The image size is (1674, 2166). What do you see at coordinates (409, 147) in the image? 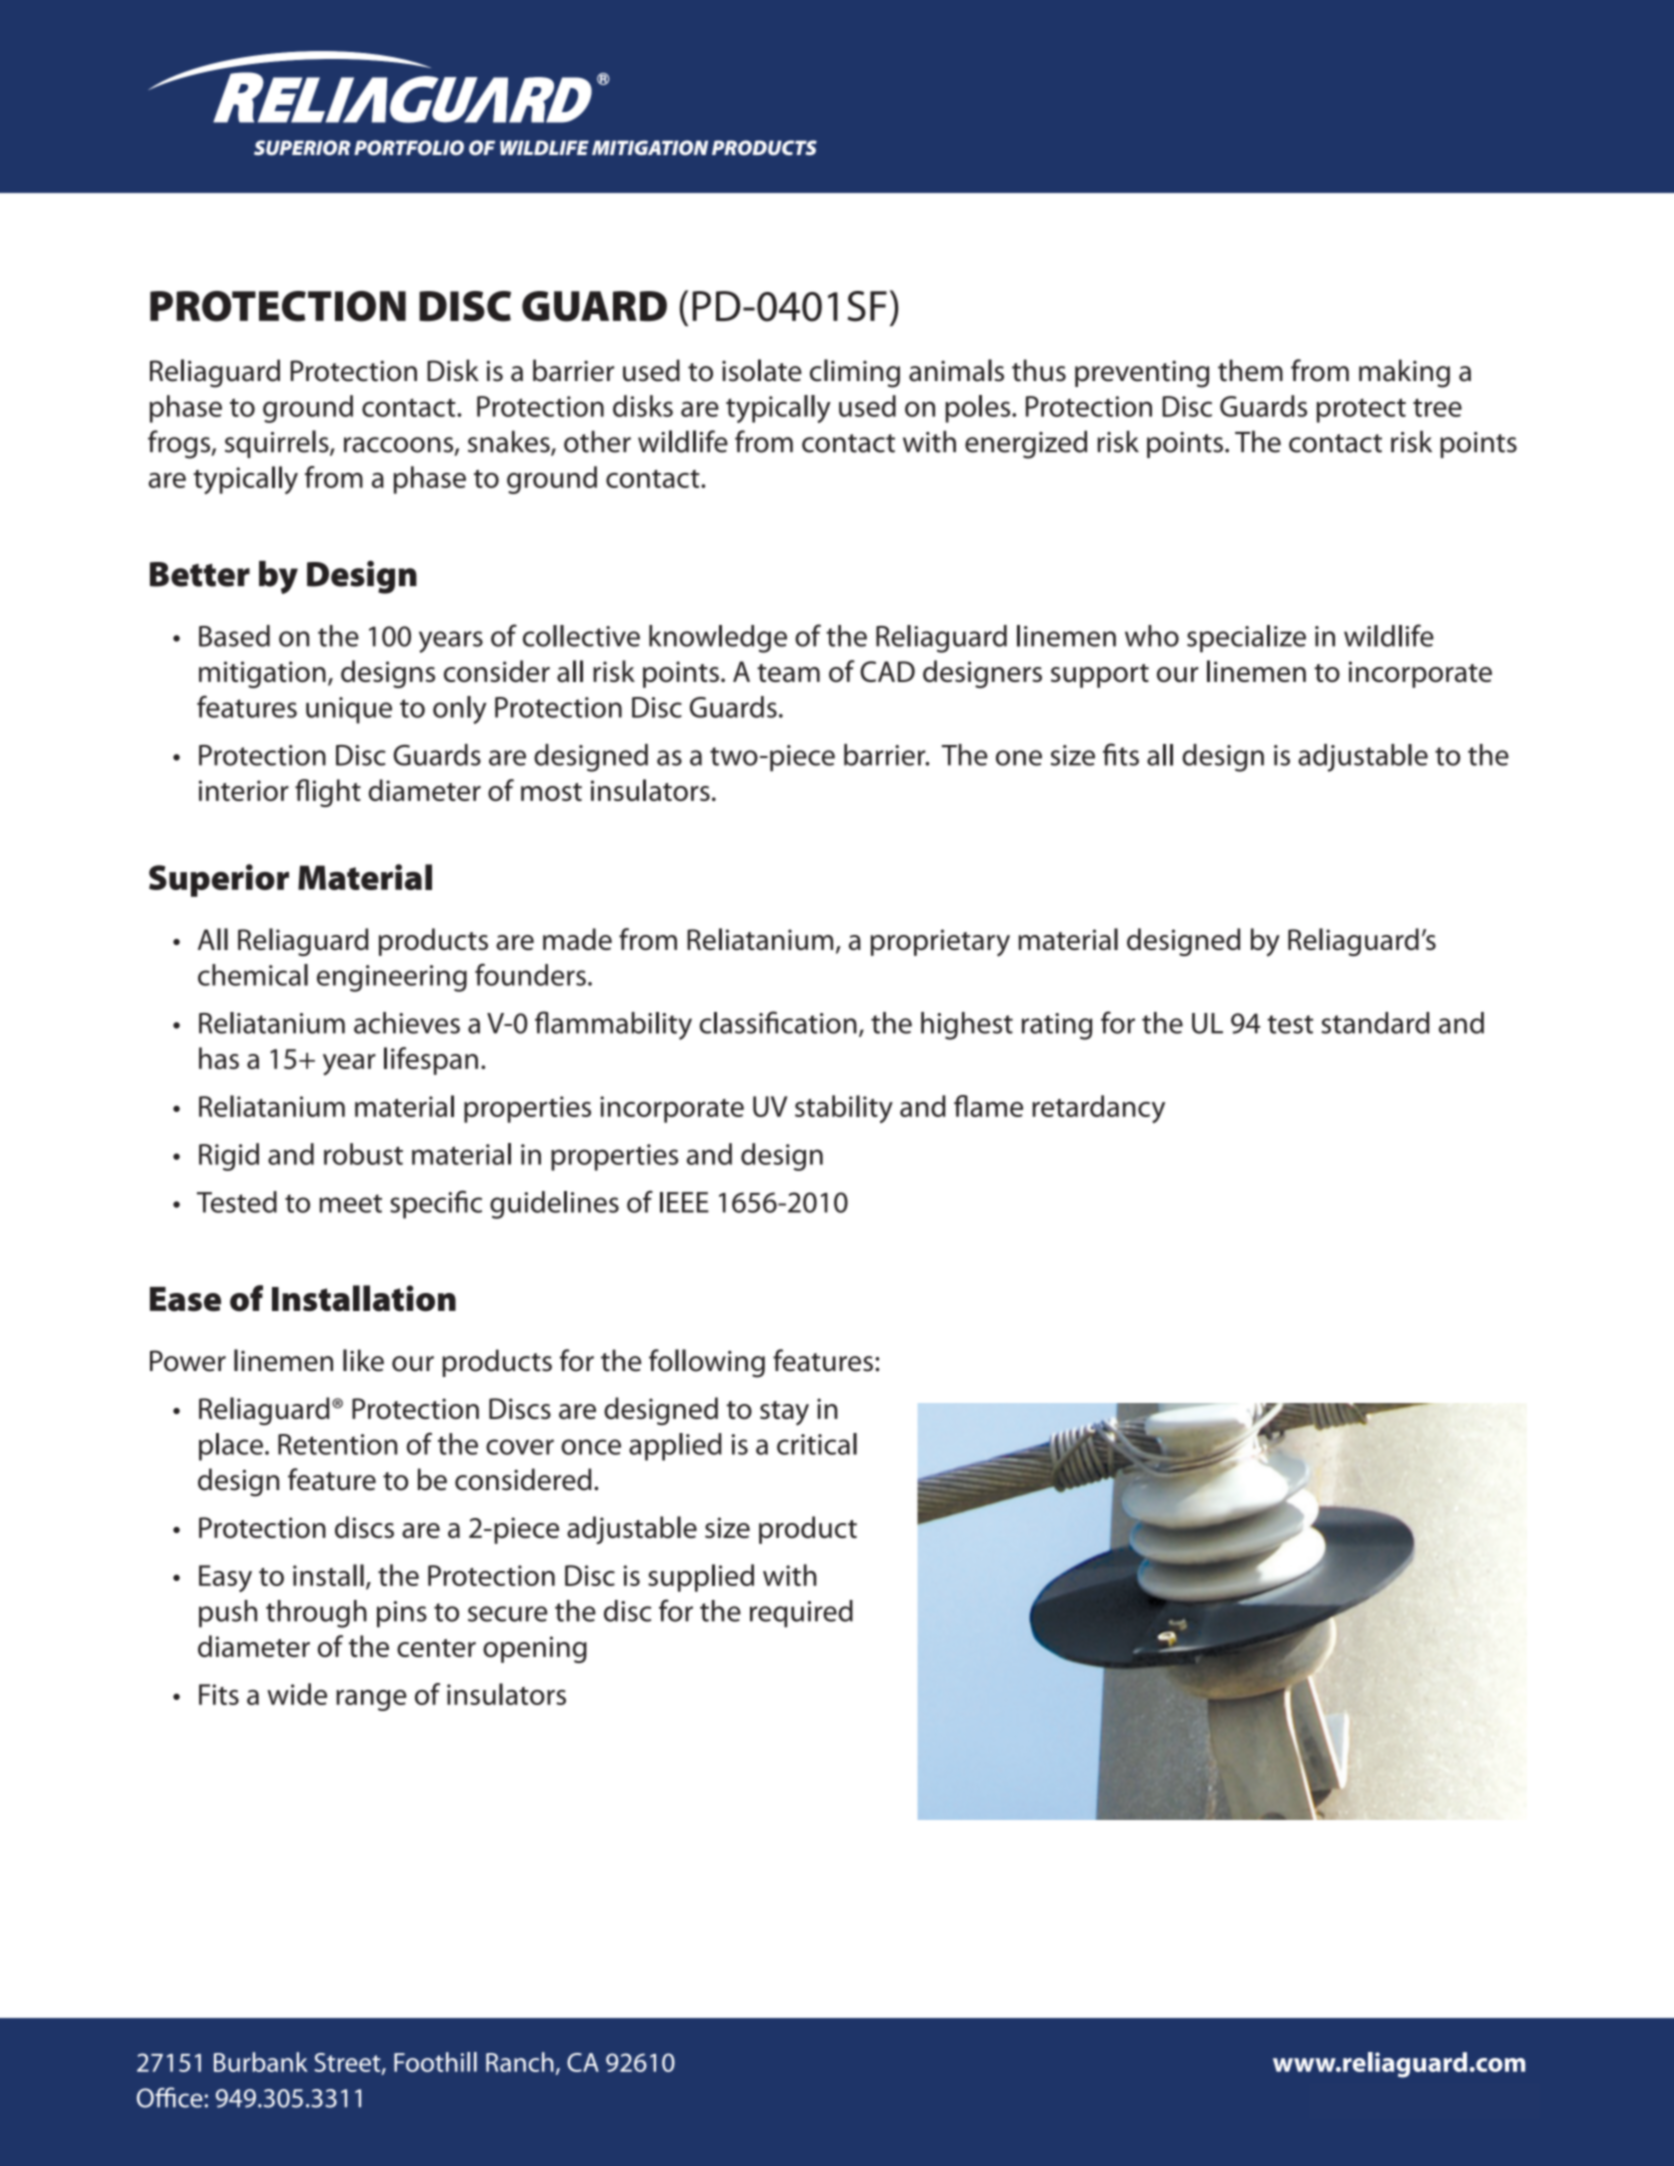
I see `PORTFOLIO` at bounding box center [409, 147].
